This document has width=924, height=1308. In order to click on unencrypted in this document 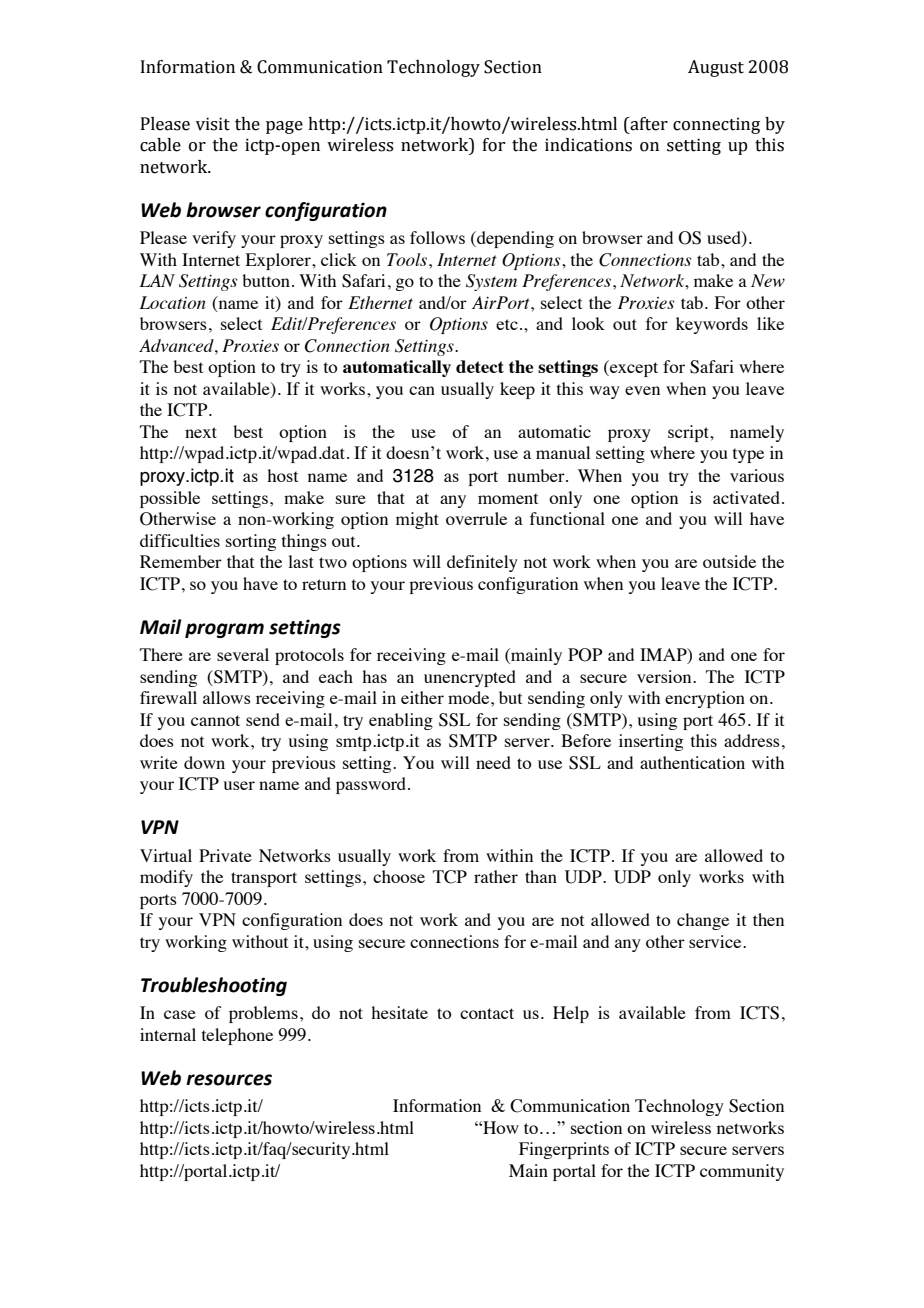, I will do `click(470, 678)`.
